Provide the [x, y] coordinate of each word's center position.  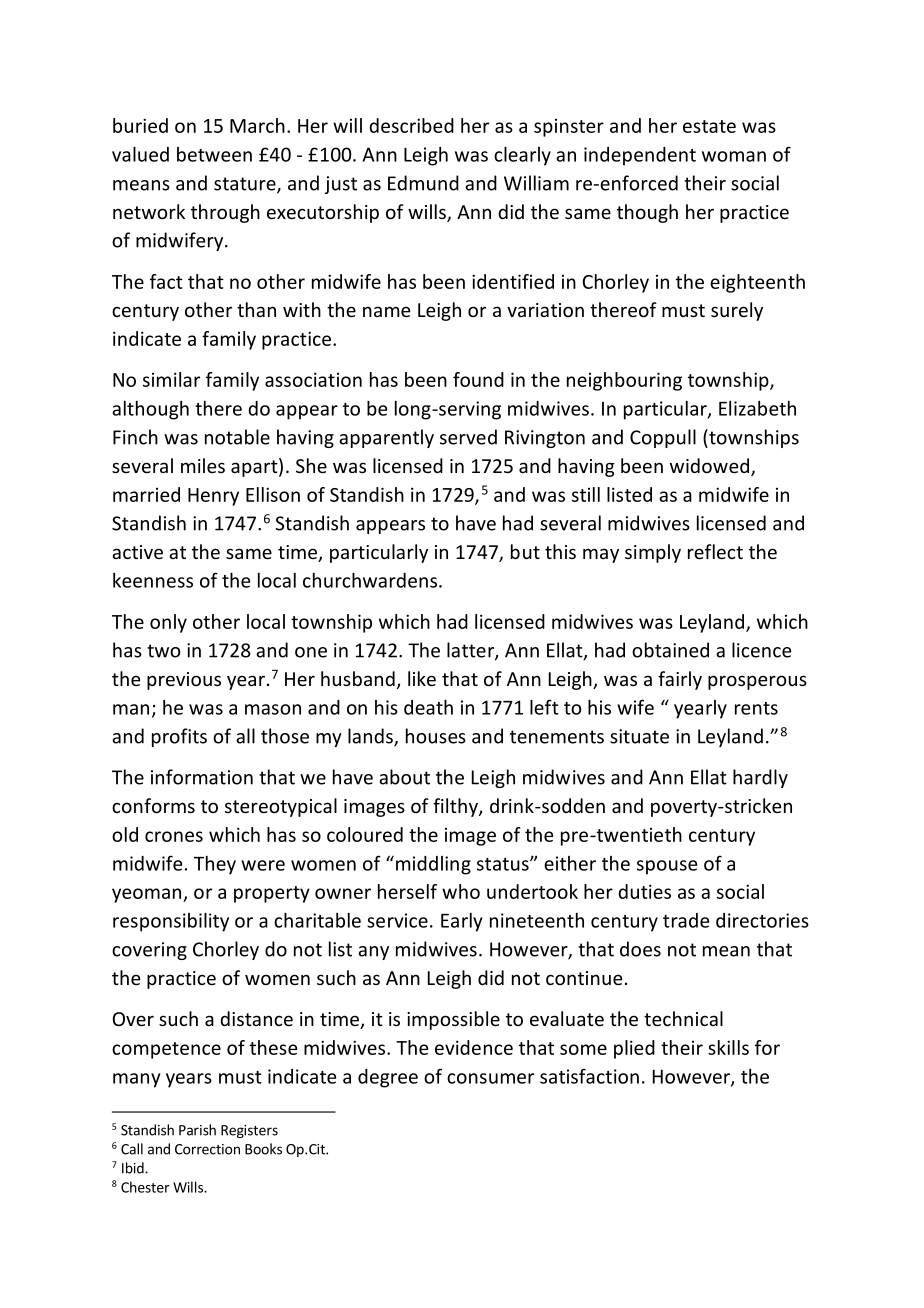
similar [171, 379]
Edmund [423, 183]
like [422, 678]
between [214, 154]
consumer [490, 1078]
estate [709, 126]
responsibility [171, 922]
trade [686, 920]
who [461, 891]
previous [184, 681]
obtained [670, 650]
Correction [207, 1149]
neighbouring [624, 381]
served [468, 437]
